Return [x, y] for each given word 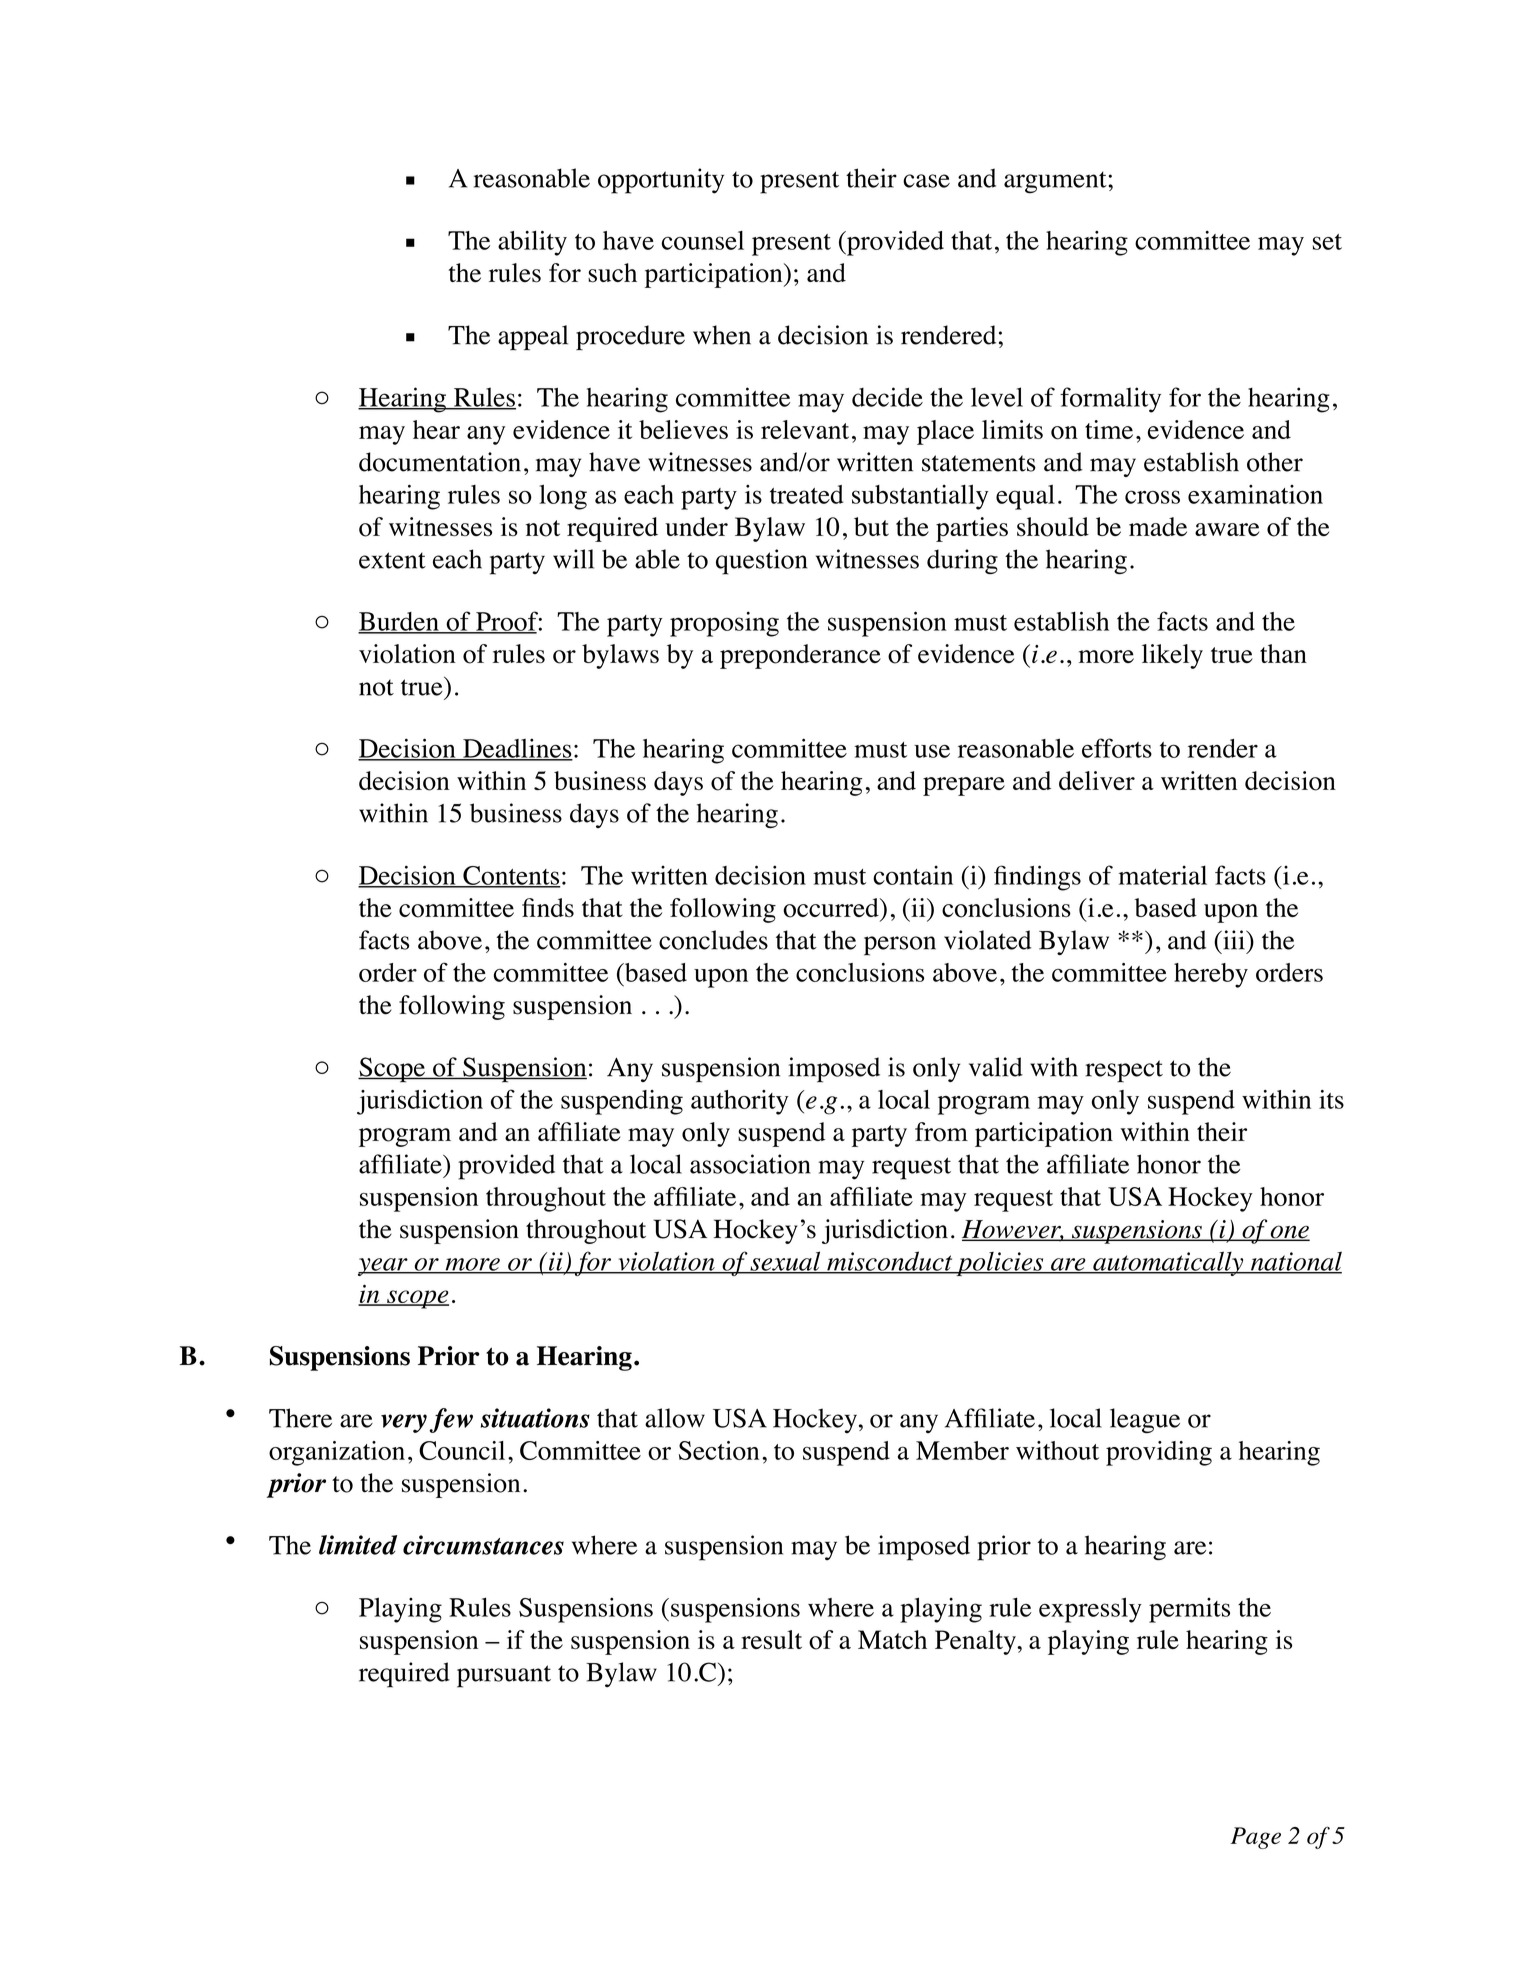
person [900, 946]
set [1327, 242]
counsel [703, 240]
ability [532, 243]
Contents [511, 876]
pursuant [504, 1676]
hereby [1211, 975]
